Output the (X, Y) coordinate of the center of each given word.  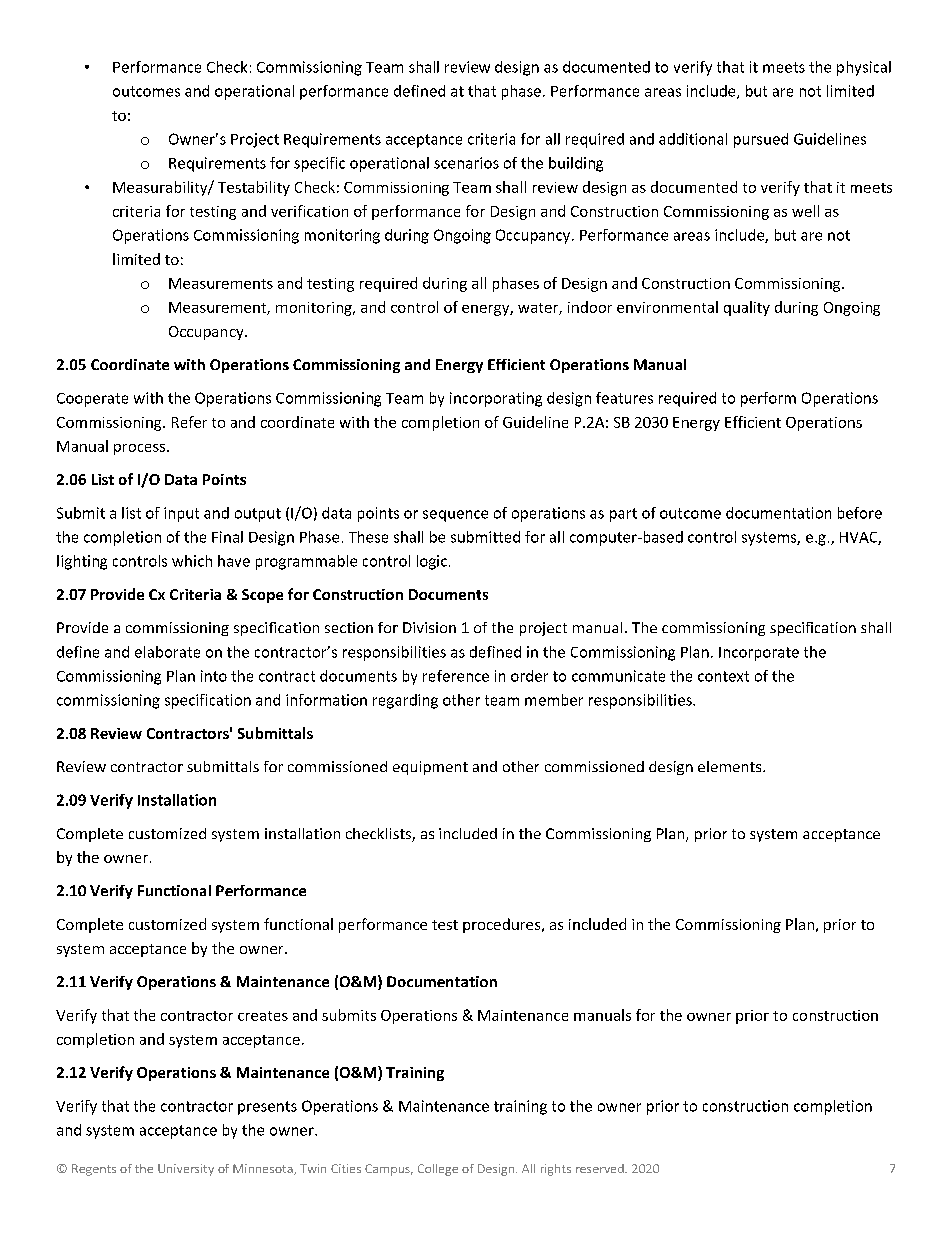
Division (429, 627)
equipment (430, 768)
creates (263, 1016)
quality (747, 308)
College (438, 1170)
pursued (761, 140)
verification (309, 211)
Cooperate (92, 400)
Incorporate (759, 654)
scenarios (466, 163)
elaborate (167, 652)
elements (731, 766)
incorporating (496, 399)
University (186, 1170)
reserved (601, 1168)
